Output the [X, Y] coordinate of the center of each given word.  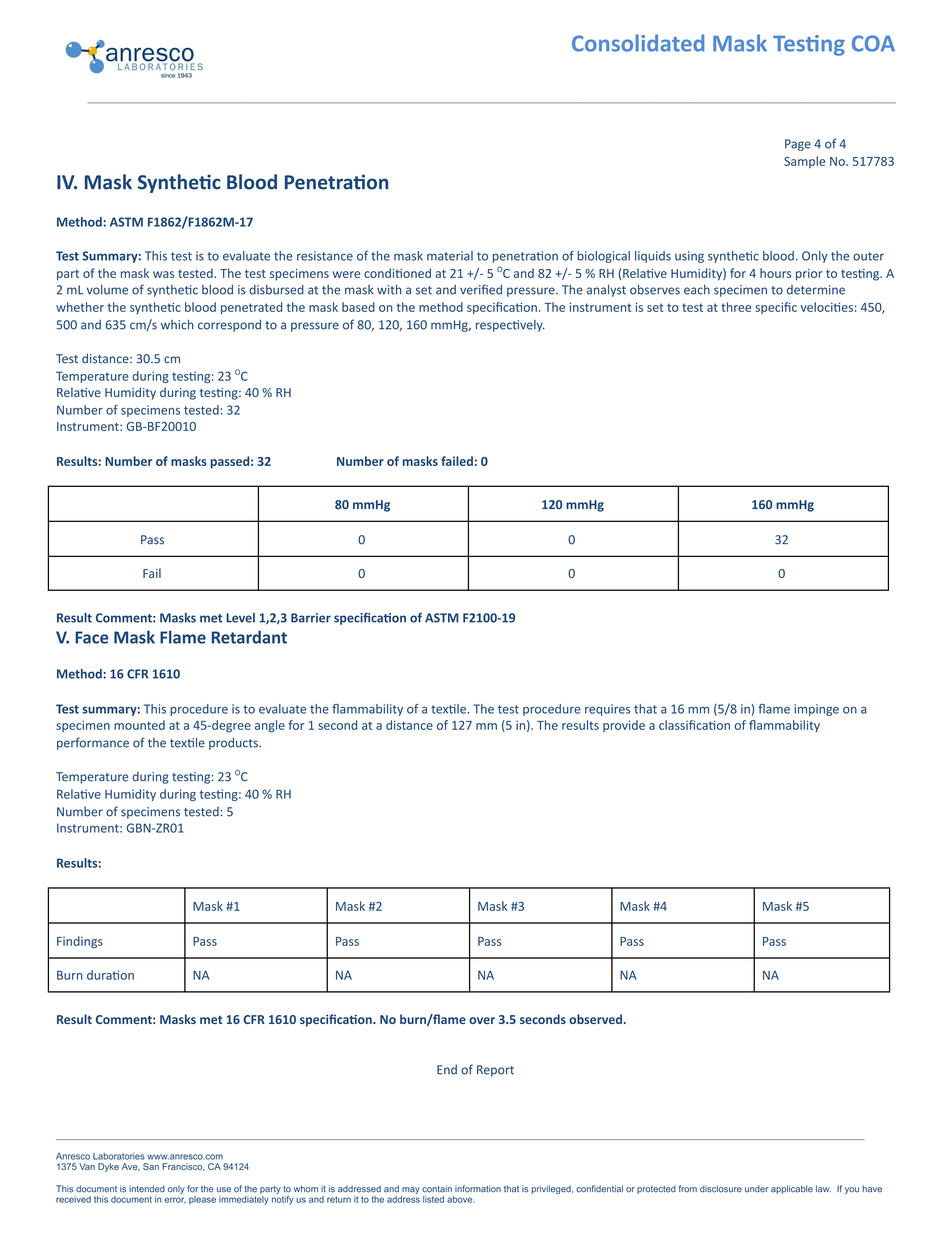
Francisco [183, 1167]
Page [798, 145]
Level [240, 618]
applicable [792, 1189]
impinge [816, 710]
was [163, 274]
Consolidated [638, 43]
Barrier [311, 618]
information [478, 1189]
